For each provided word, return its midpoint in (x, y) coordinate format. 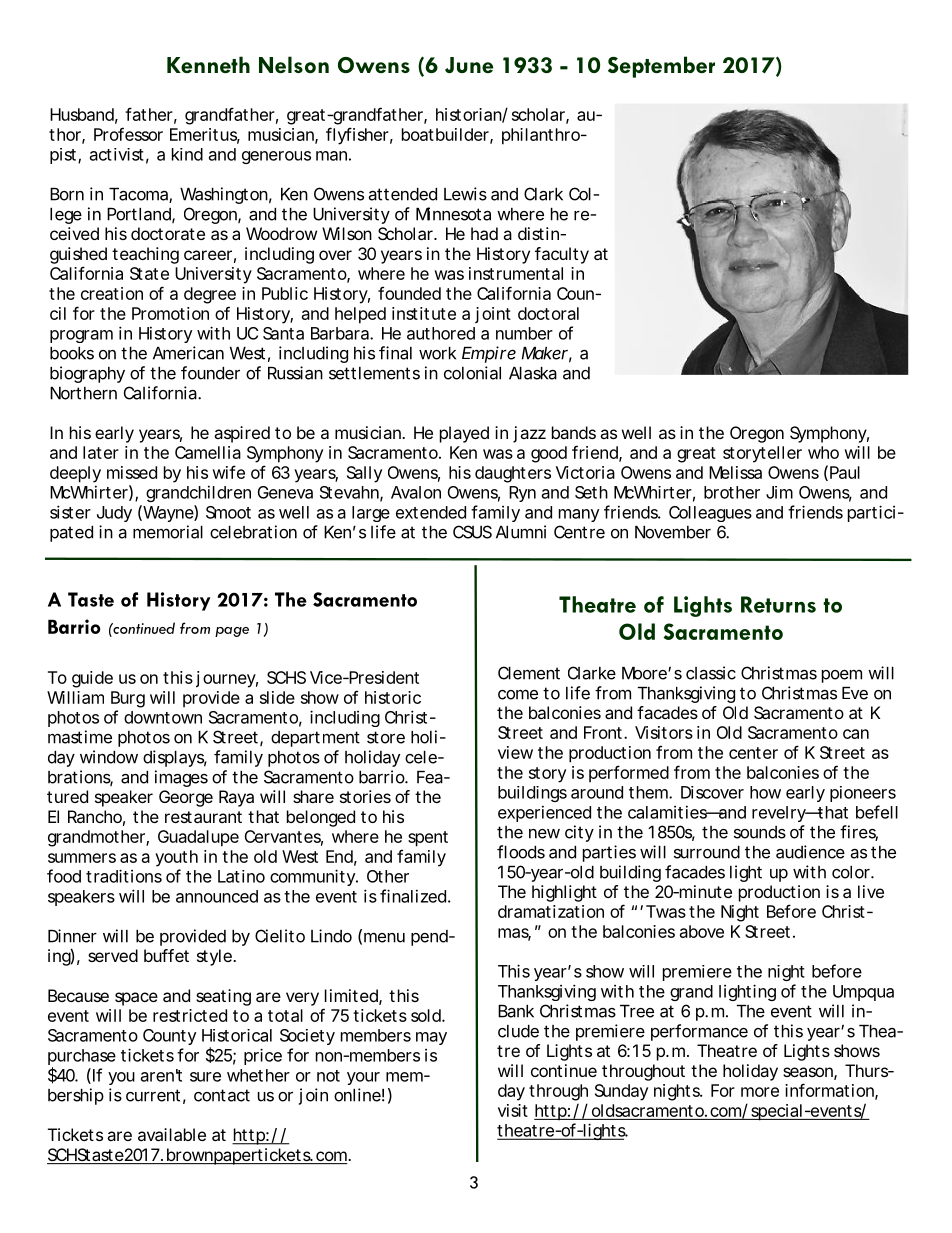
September (661, 67)
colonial (472, 373)
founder (210, 373)
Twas (666, 911)
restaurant (203, 817)
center (753, 753)
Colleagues (710, 514)
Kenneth (208, 64)
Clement (529, 673)
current (153, 1095)
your (363, 1078)
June (469, 65)
